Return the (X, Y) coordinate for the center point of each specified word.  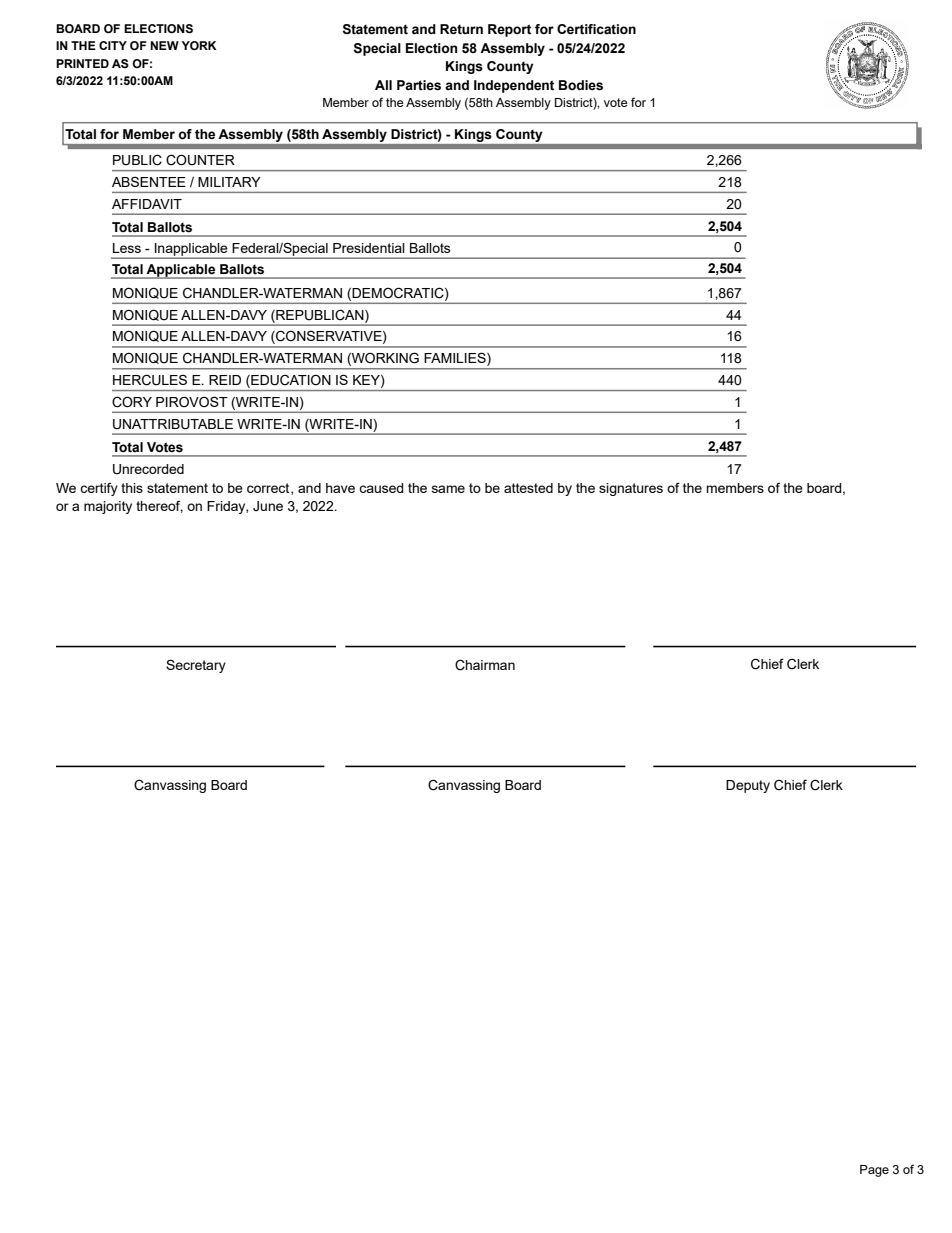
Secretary (196, 666)
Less (127, 248)
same (448, 489)
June (268, 506)
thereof (159, 506)
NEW (164, 45)
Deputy (748, 786)
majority (108, 507)
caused (381, 488)
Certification (596, 29)
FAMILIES (456, 359)
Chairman (485, 665)
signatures (631, 489)
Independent (514, 86)
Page (874, 1171)
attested (528, 488)
